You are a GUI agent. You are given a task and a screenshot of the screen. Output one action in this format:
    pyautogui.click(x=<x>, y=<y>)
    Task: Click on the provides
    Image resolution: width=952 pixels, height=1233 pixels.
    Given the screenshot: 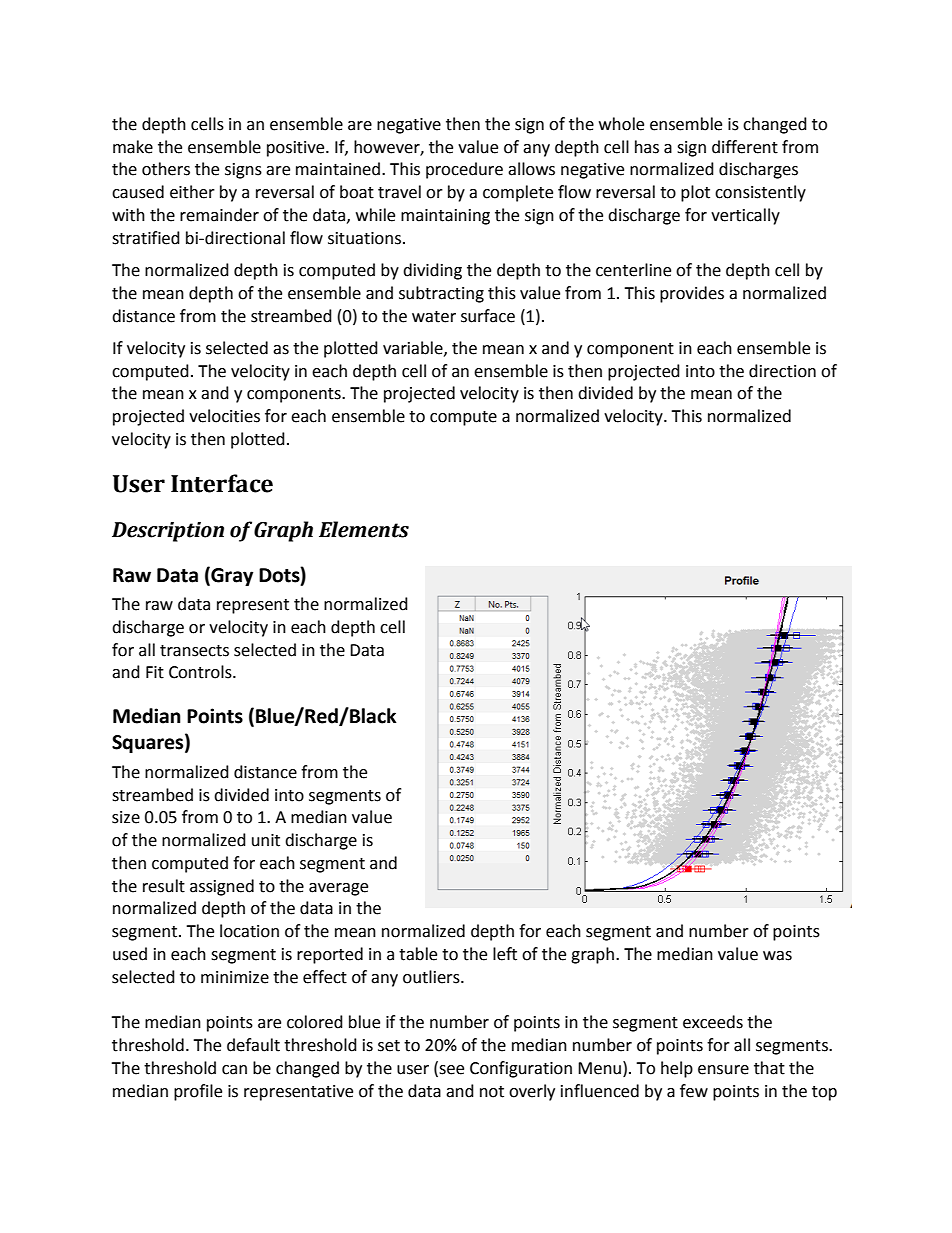 What is the action you would take?
    pyautogui.click(x=692, y=294)
